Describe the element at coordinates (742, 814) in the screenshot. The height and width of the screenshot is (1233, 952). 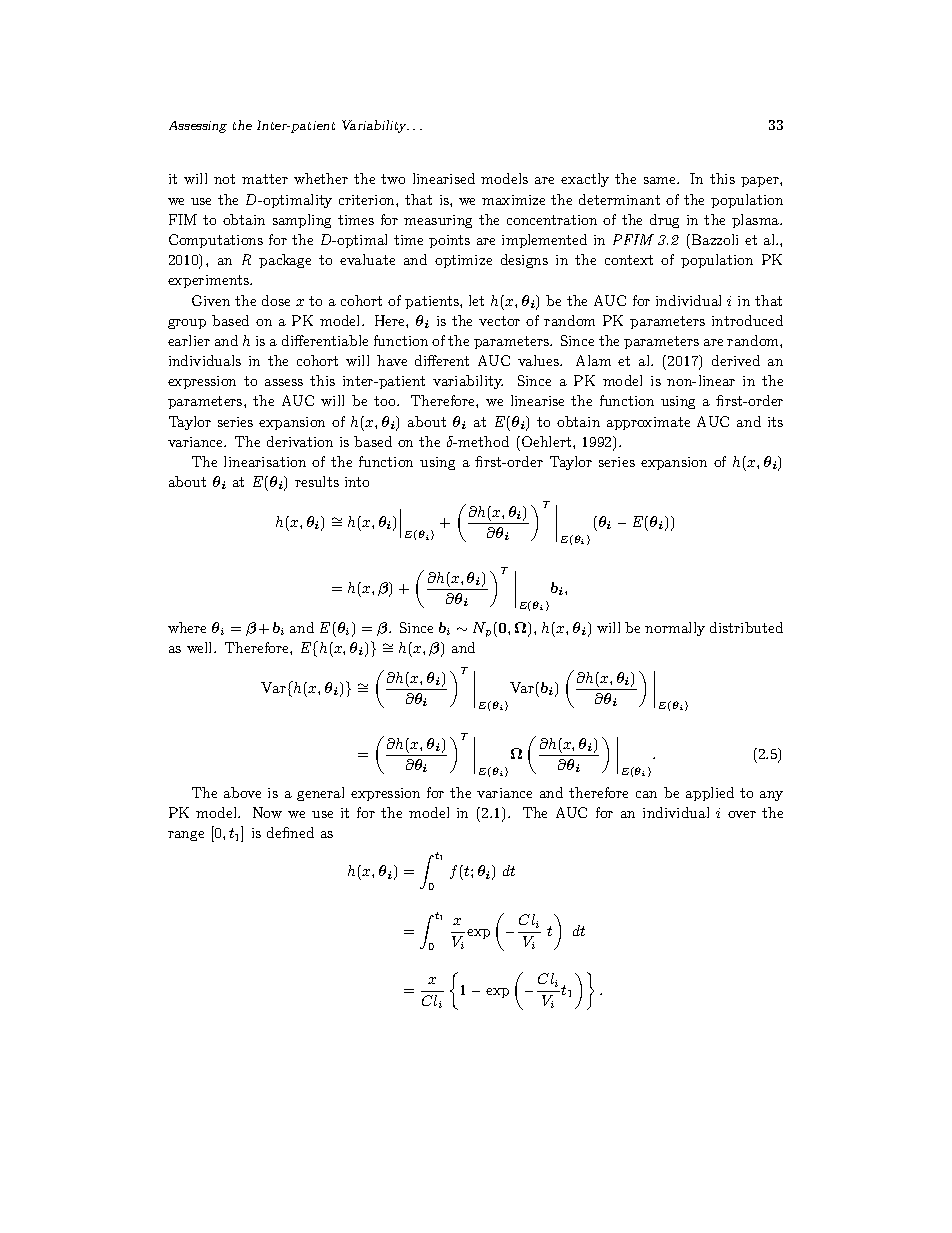
I see `over` at that location.
